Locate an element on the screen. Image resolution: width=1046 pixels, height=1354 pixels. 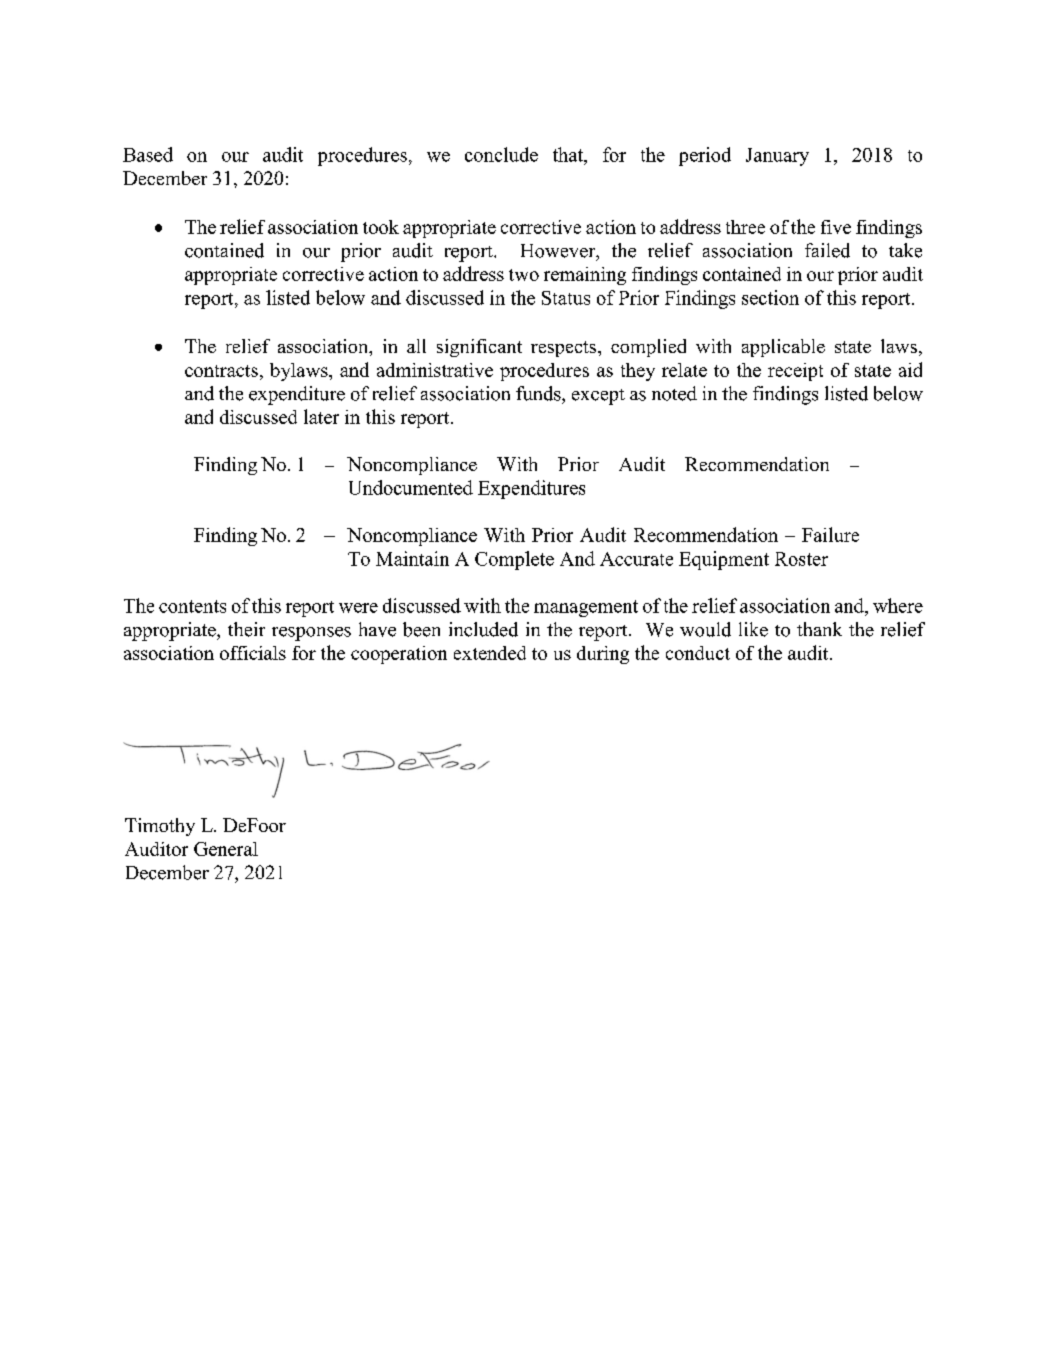
January is located at coordinates (777, 157).
